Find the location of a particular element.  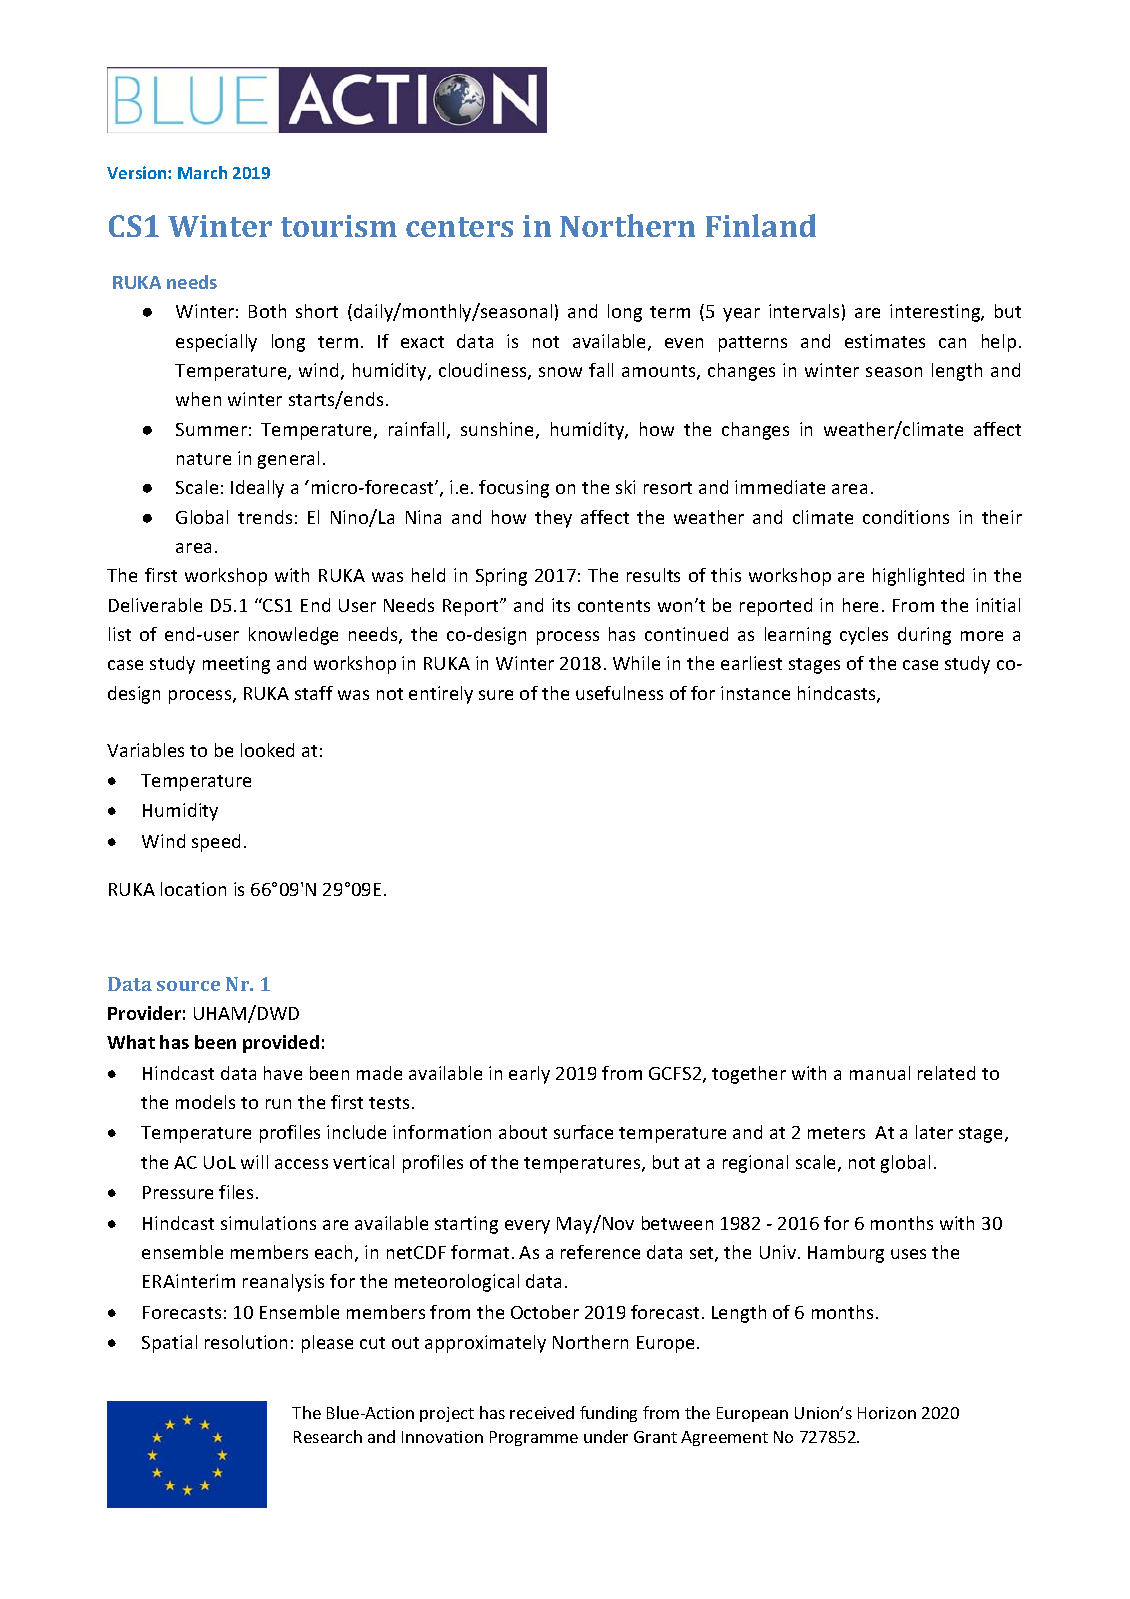

usefulness is located at coordinates (619, 693).
